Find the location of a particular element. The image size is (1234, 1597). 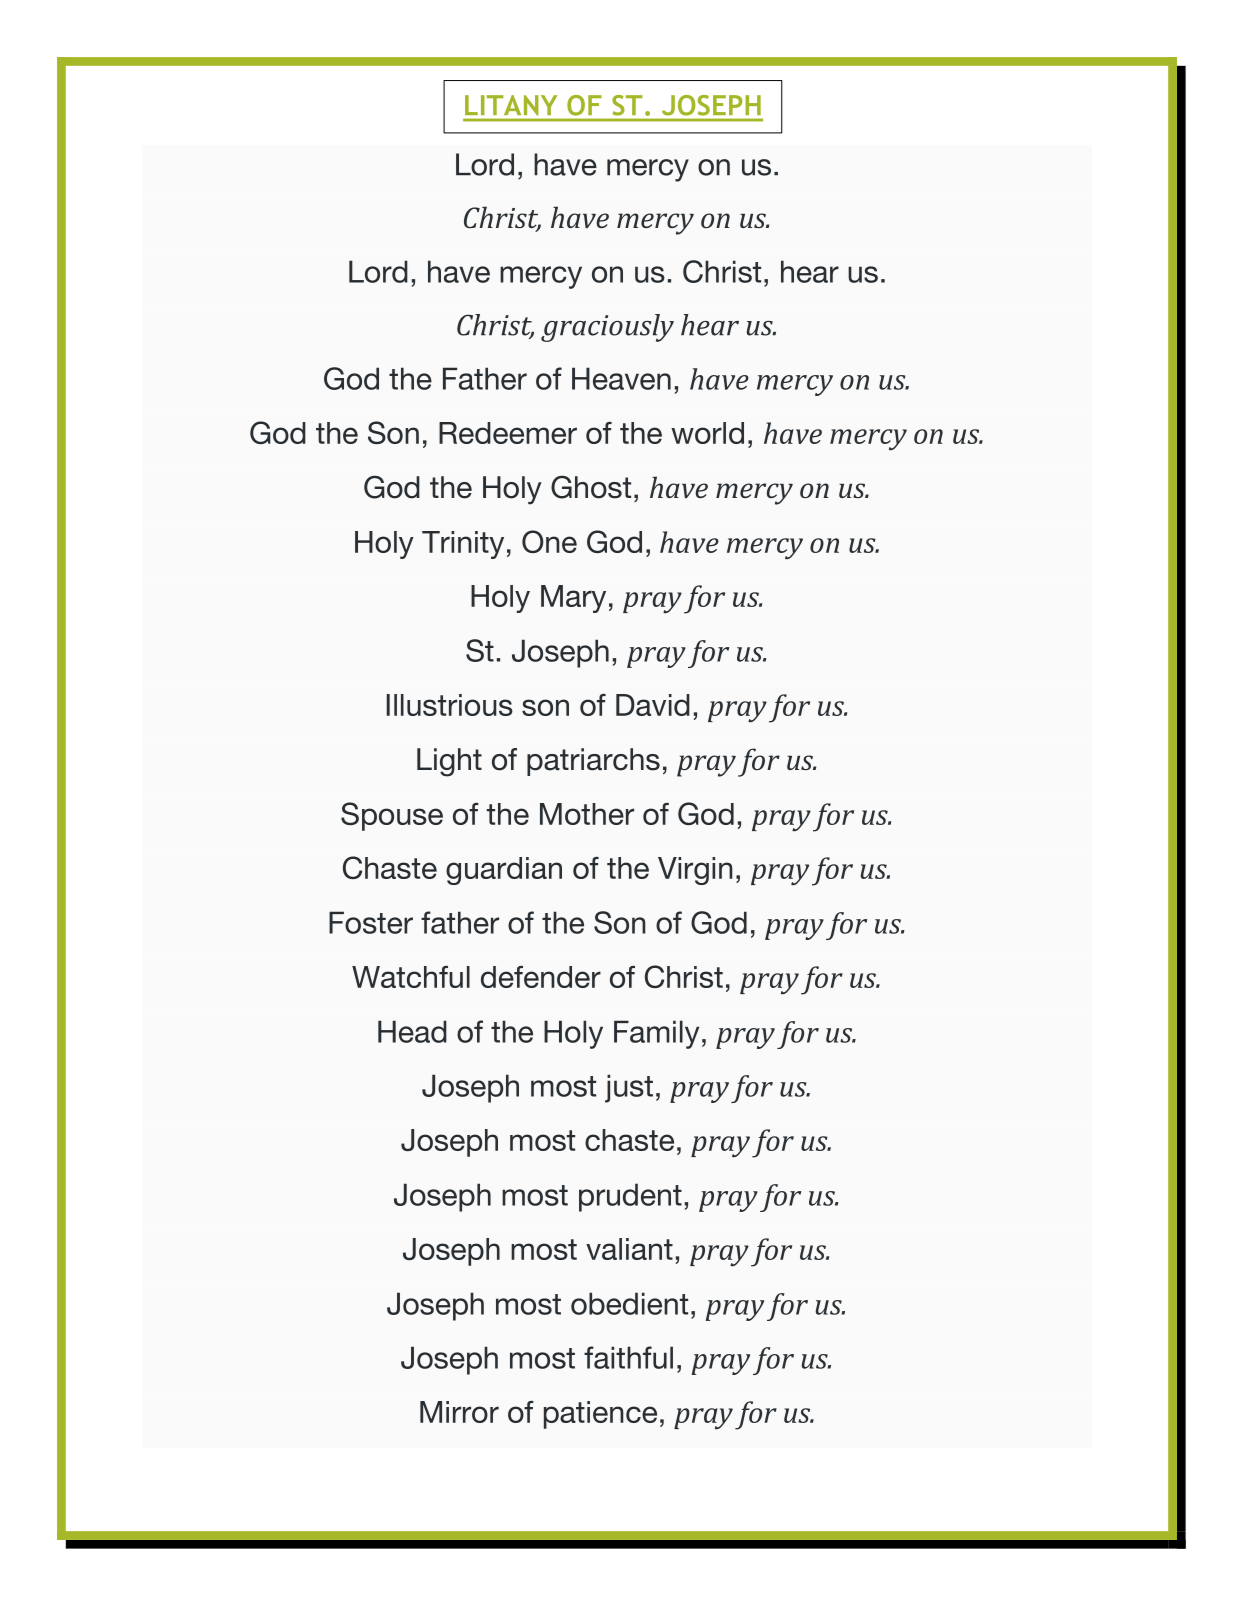

David is located at coordinates (653, 705).
